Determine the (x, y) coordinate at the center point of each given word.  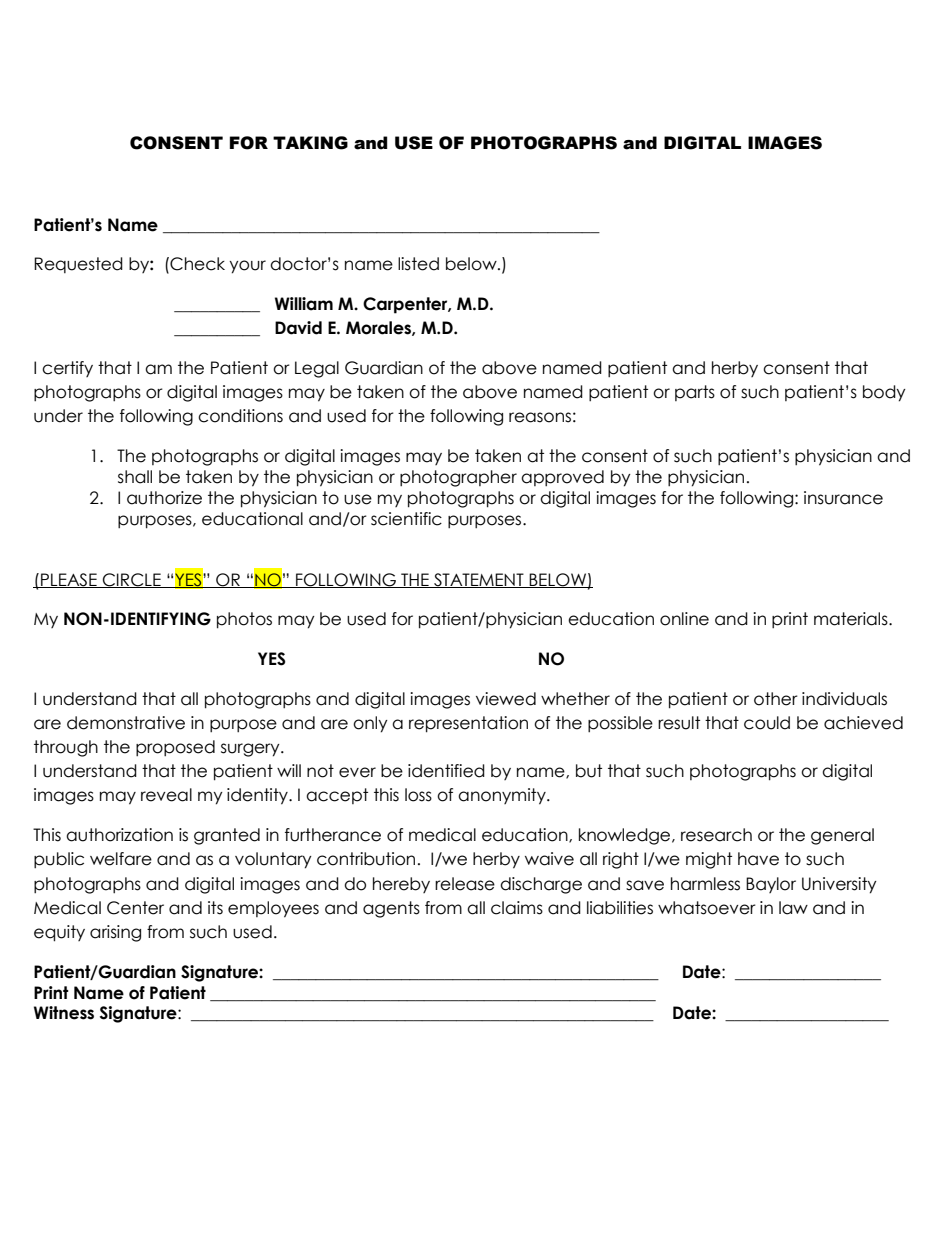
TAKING (310, 143)
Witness (64, 1013)
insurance (843, 498)
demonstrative (126, 723)
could (767, 723)
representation (468, 724)
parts (695, 393)
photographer (458, 478)
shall (135, 477)
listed (418, 264)
